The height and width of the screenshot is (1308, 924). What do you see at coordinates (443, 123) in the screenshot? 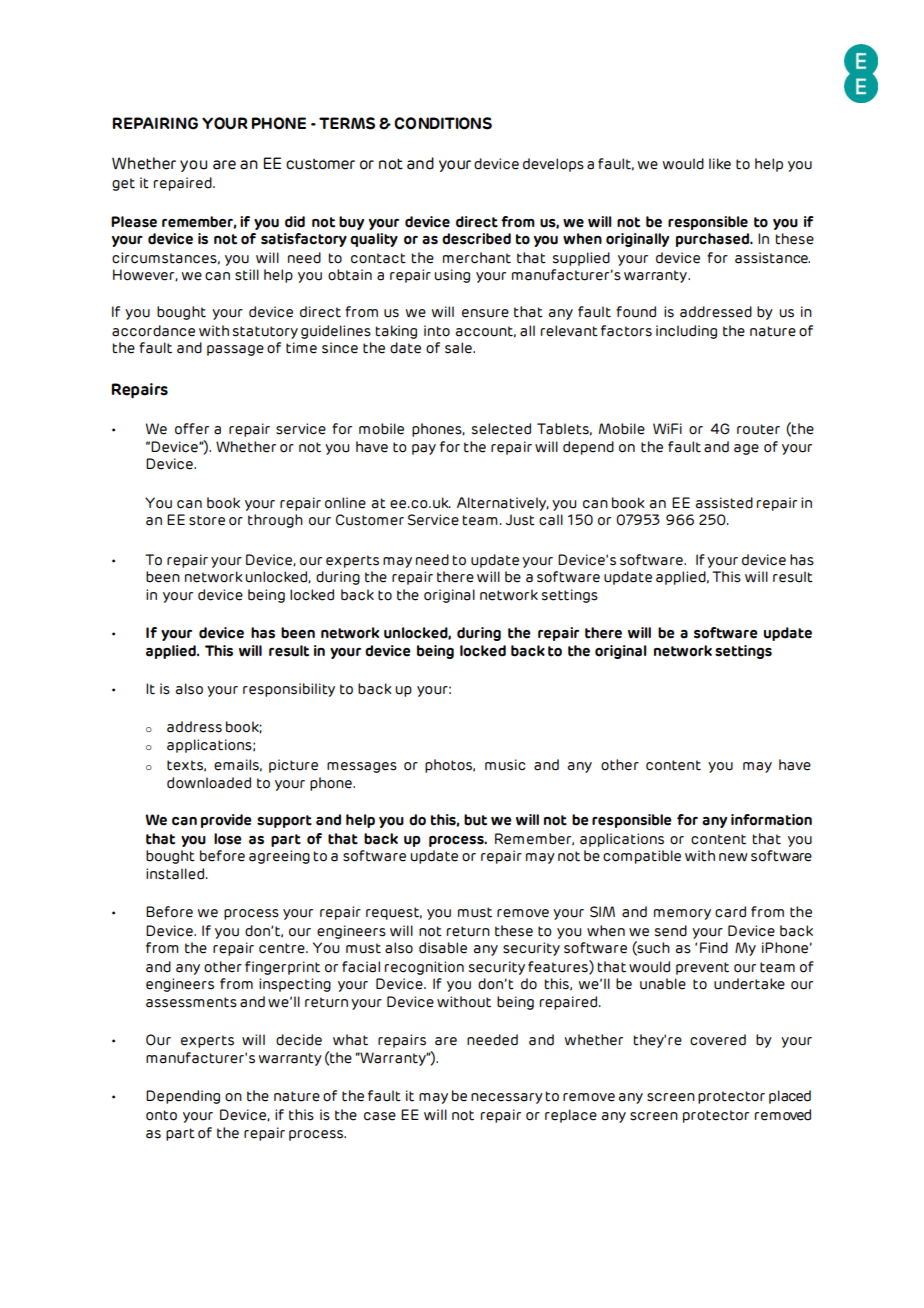
I see `CONDITIONS` at bounding box center [443, 123].
